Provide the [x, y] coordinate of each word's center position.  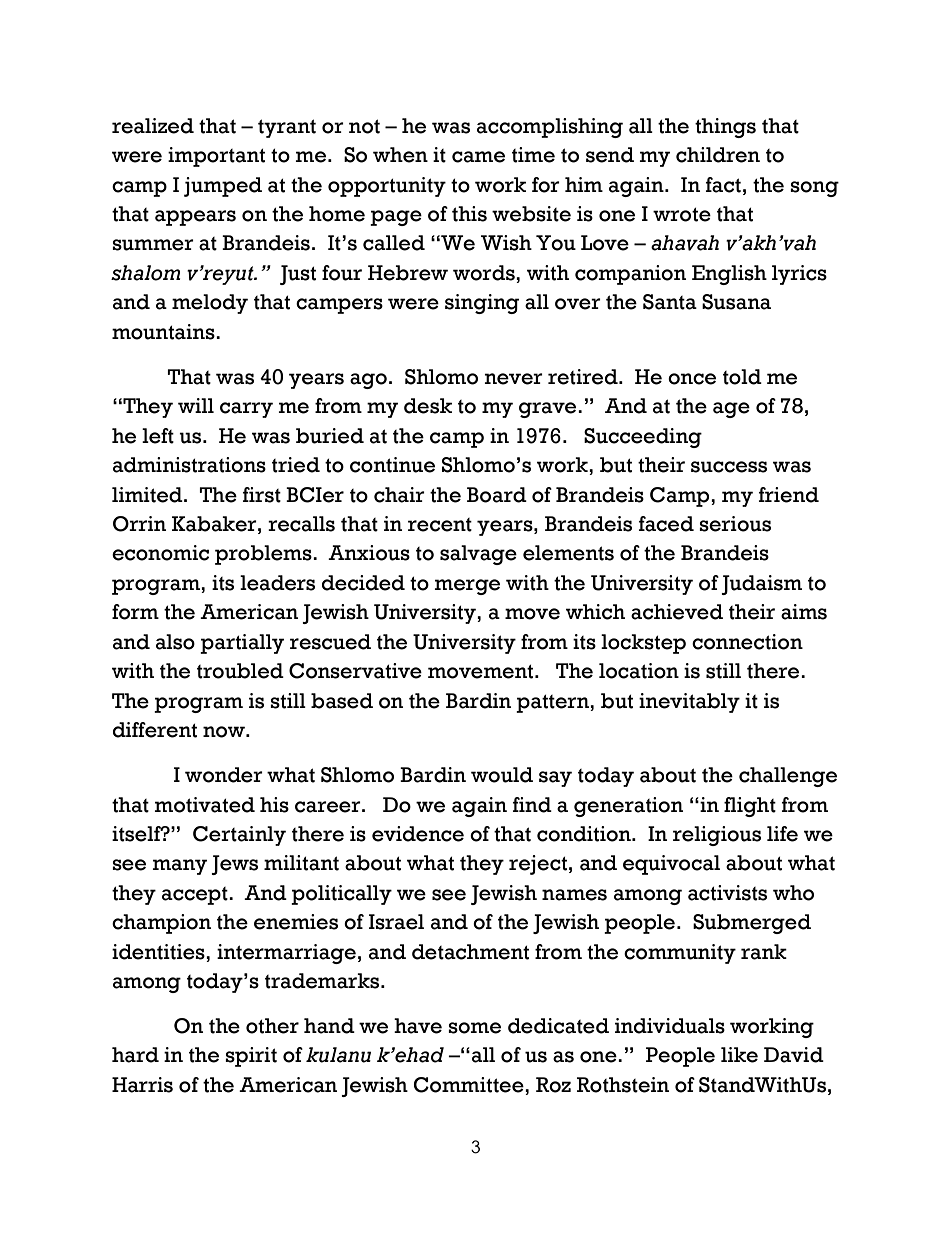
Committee [470, 1086]
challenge [788, 777]
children [718, 155]
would [502, 775]
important [216, 157]
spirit [251, 1057]
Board [497, 495]
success [729, 467]
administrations [189, 465]
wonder [224, 775]
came [478, 157]
